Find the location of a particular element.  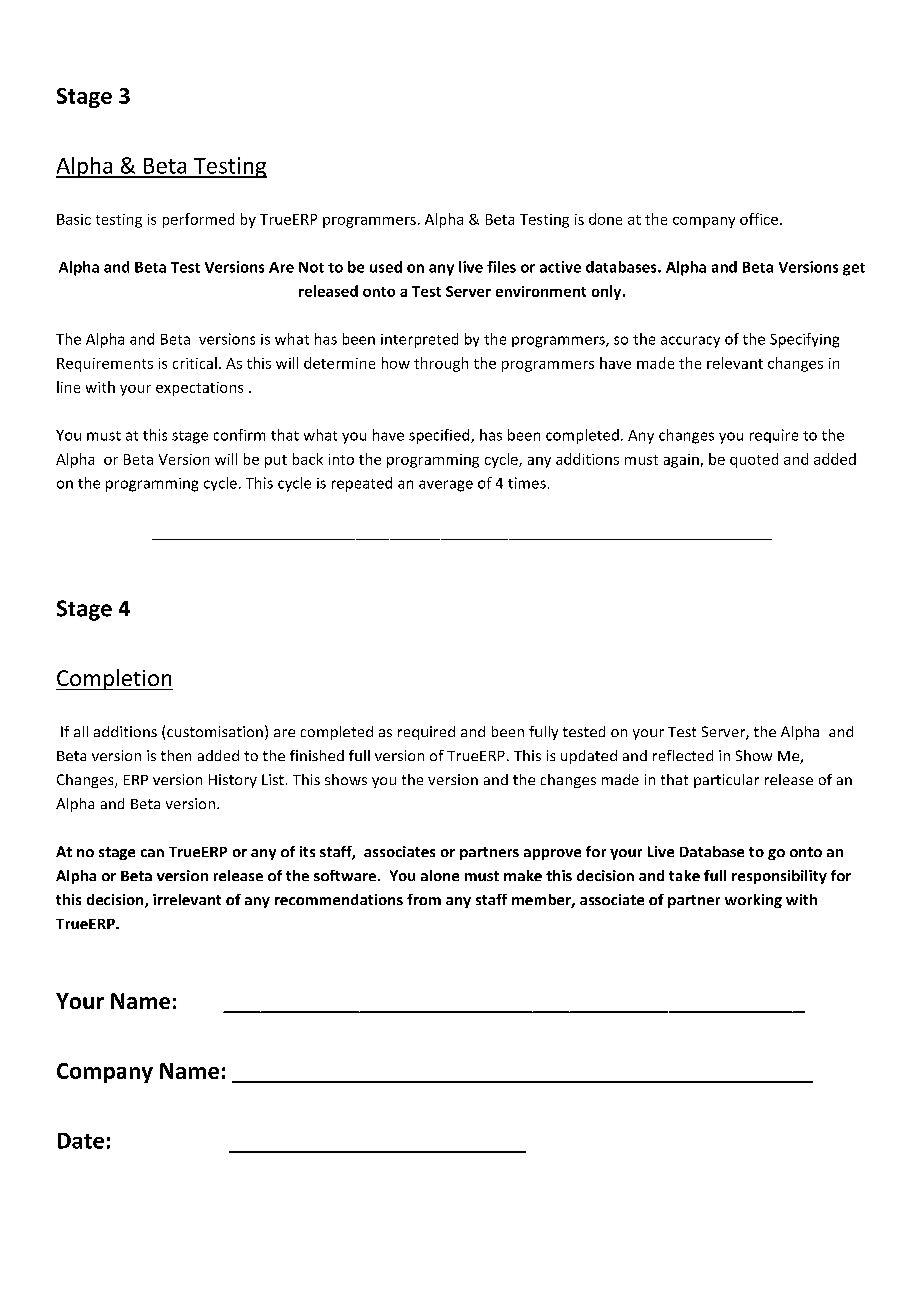

office is located at coordinates (759, 219).
